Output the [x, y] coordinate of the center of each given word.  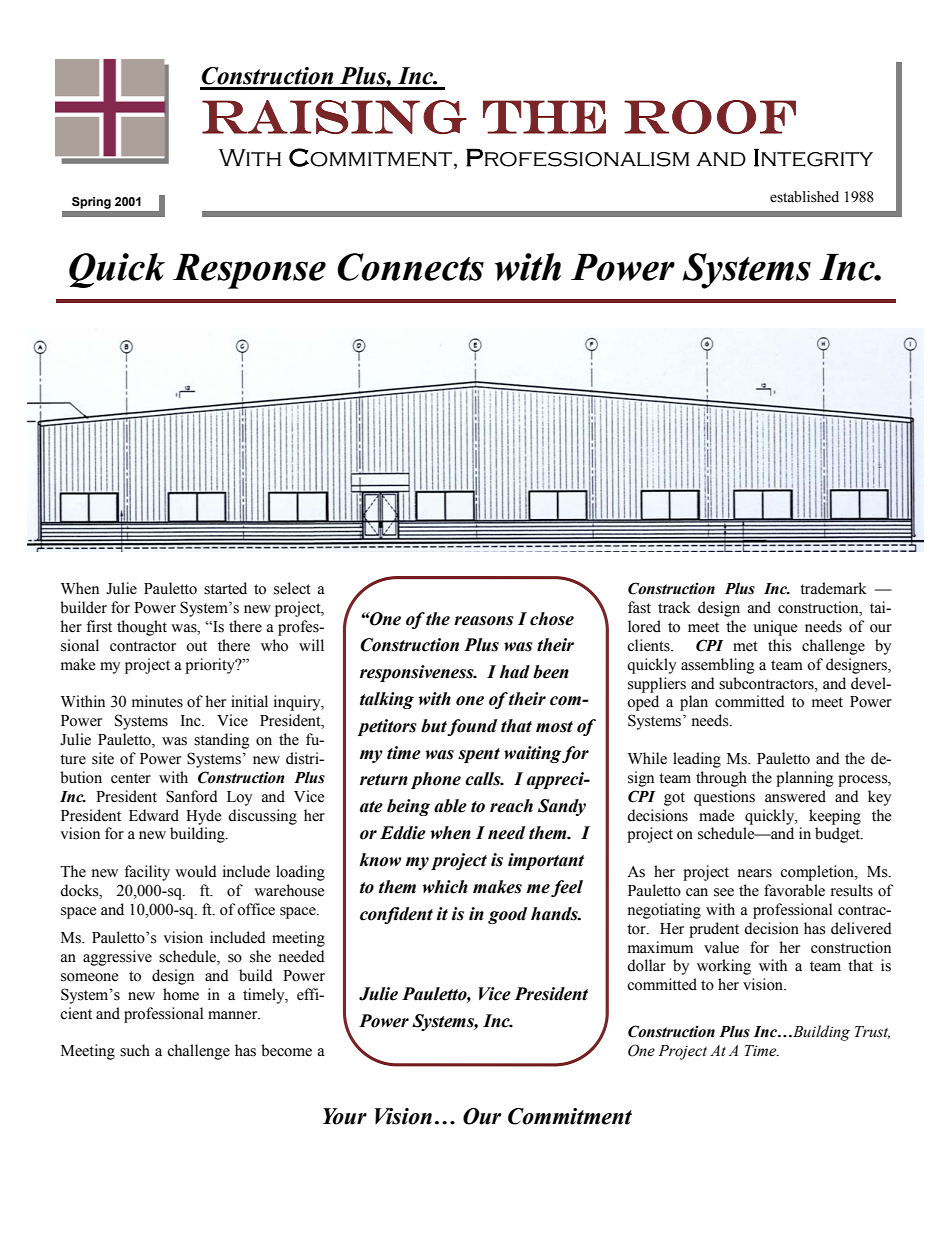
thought [142, 628]
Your [345, 1116]
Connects [410, 267]
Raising [334, 117]
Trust [872, 1032]
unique [775, 628]
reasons [484, 621]
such [135, 1050]
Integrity [813, 157]
